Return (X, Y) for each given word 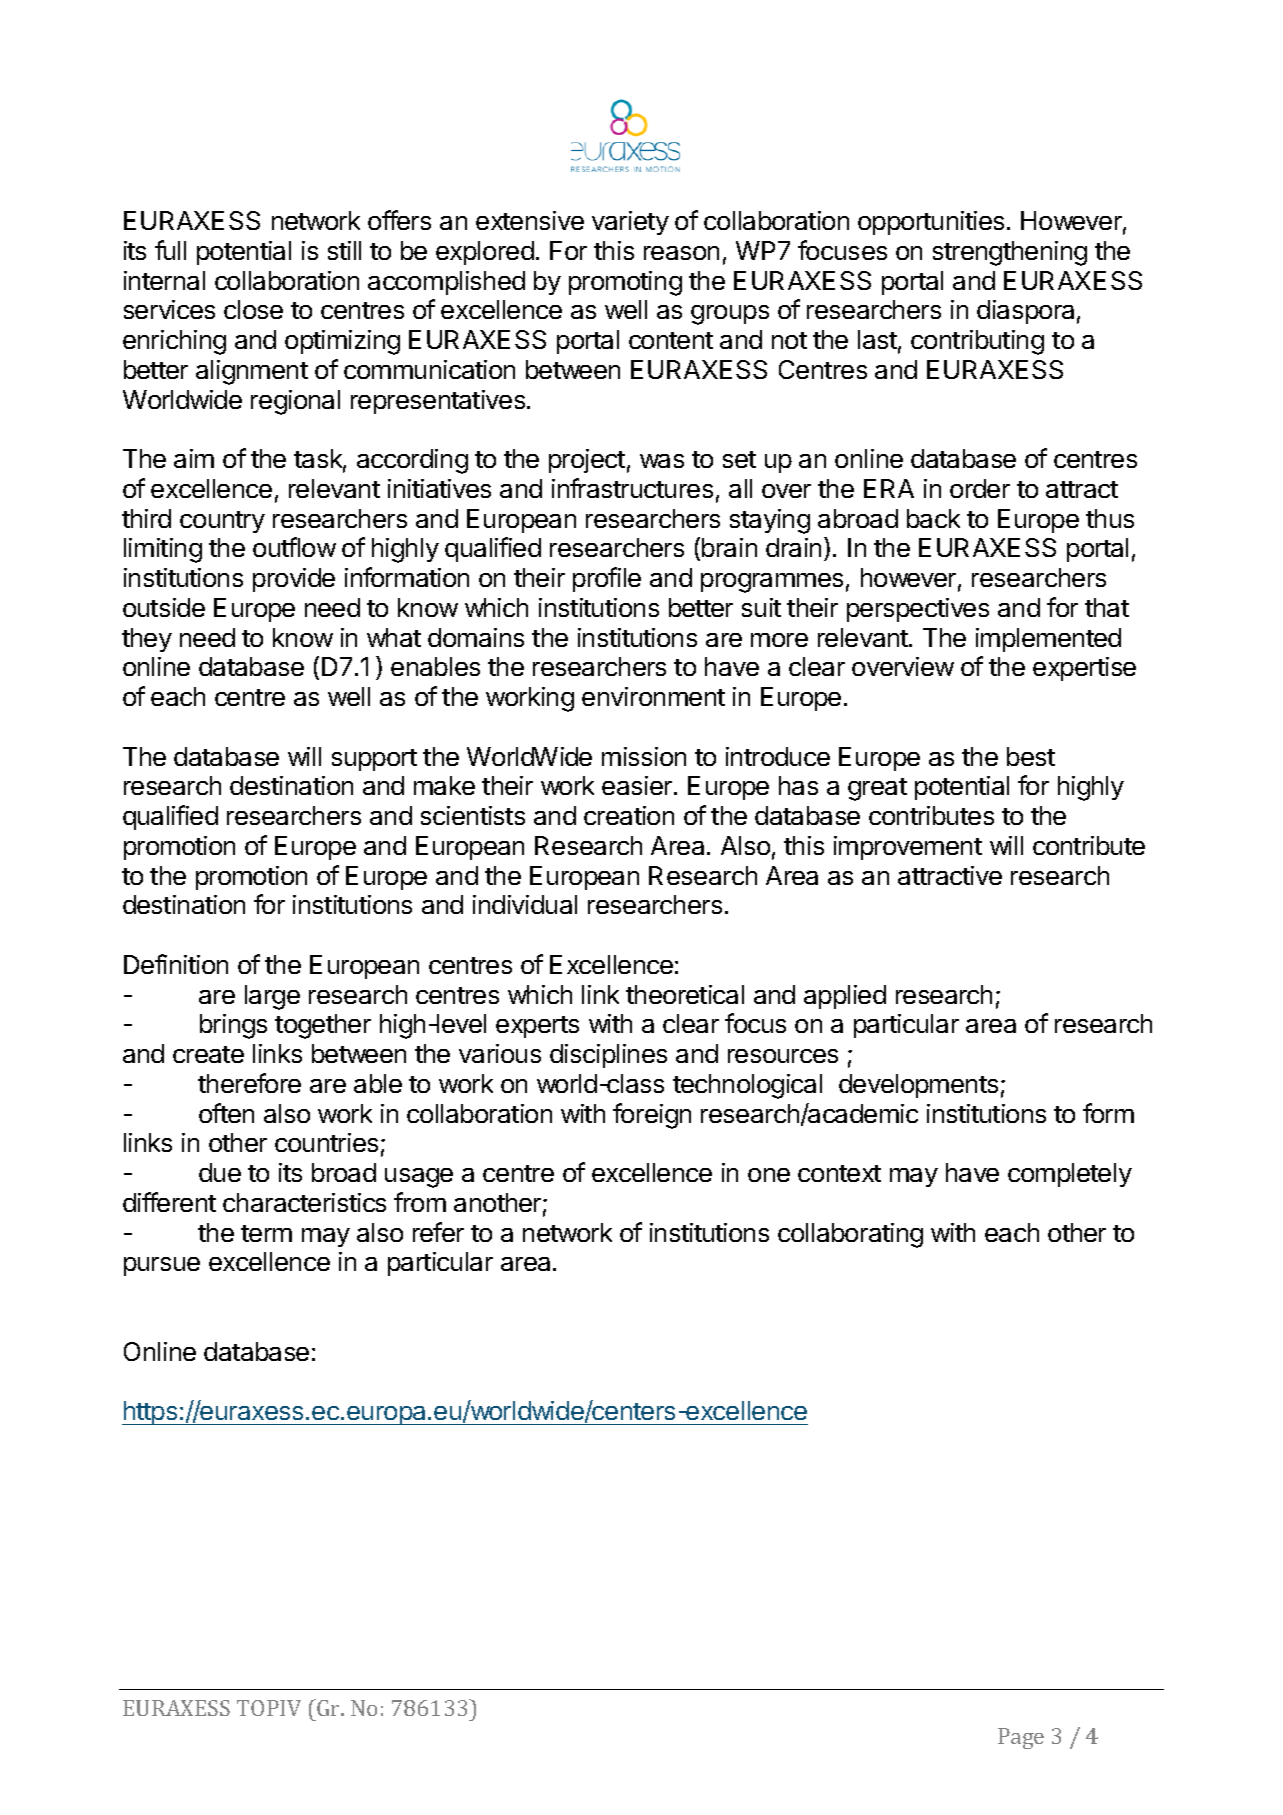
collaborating (850, 1235)
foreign (652, 1116)
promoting (625, 283)
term (266, 1233)
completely (1070, 1175)
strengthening (1010, 253)
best (1031, 756)
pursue (162, 1266)
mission (644, 756)
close (253, 309)
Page (1021, 1738)
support (374, 760)
